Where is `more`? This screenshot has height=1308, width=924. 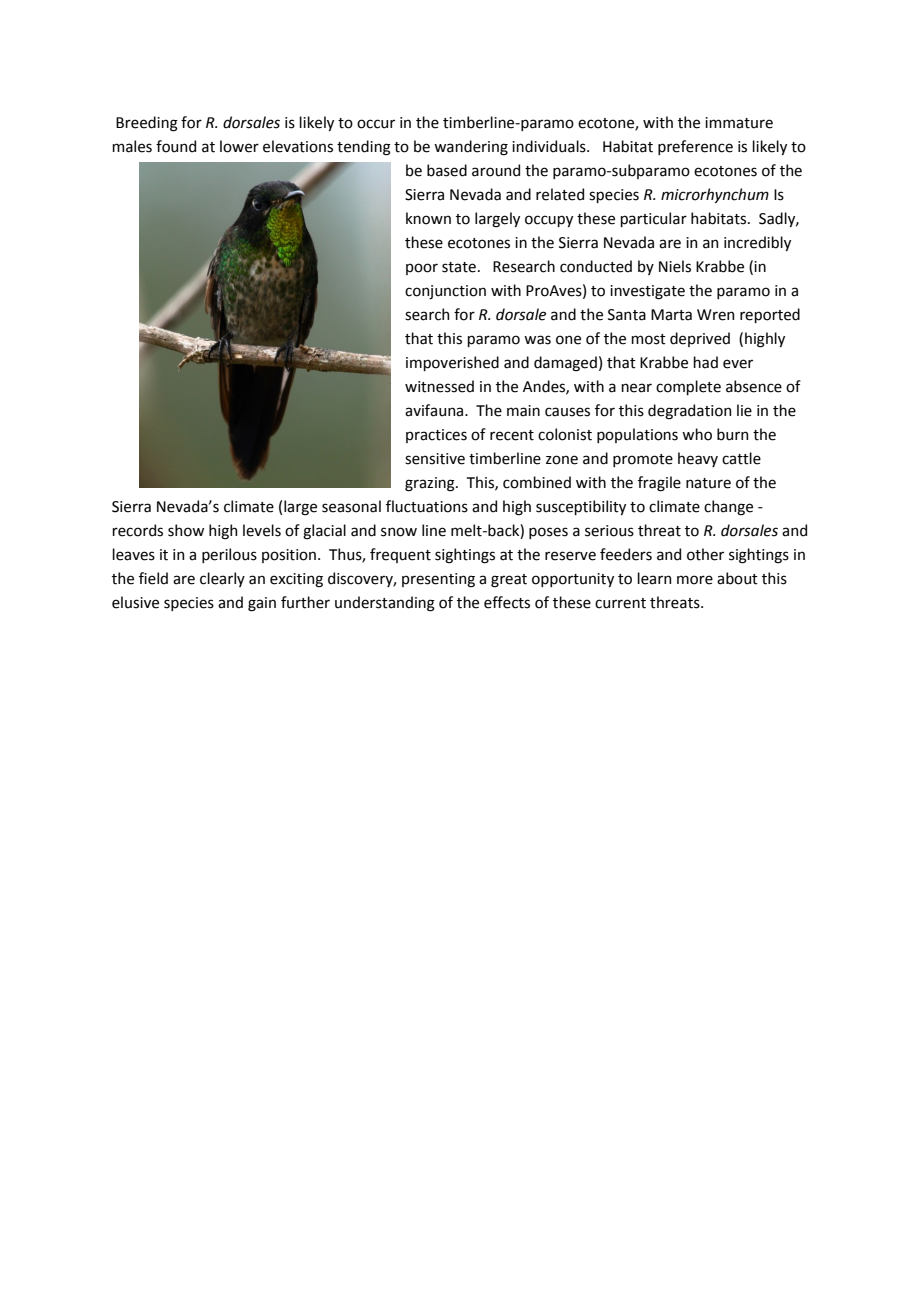 more is located at coordinates (695, 580).
